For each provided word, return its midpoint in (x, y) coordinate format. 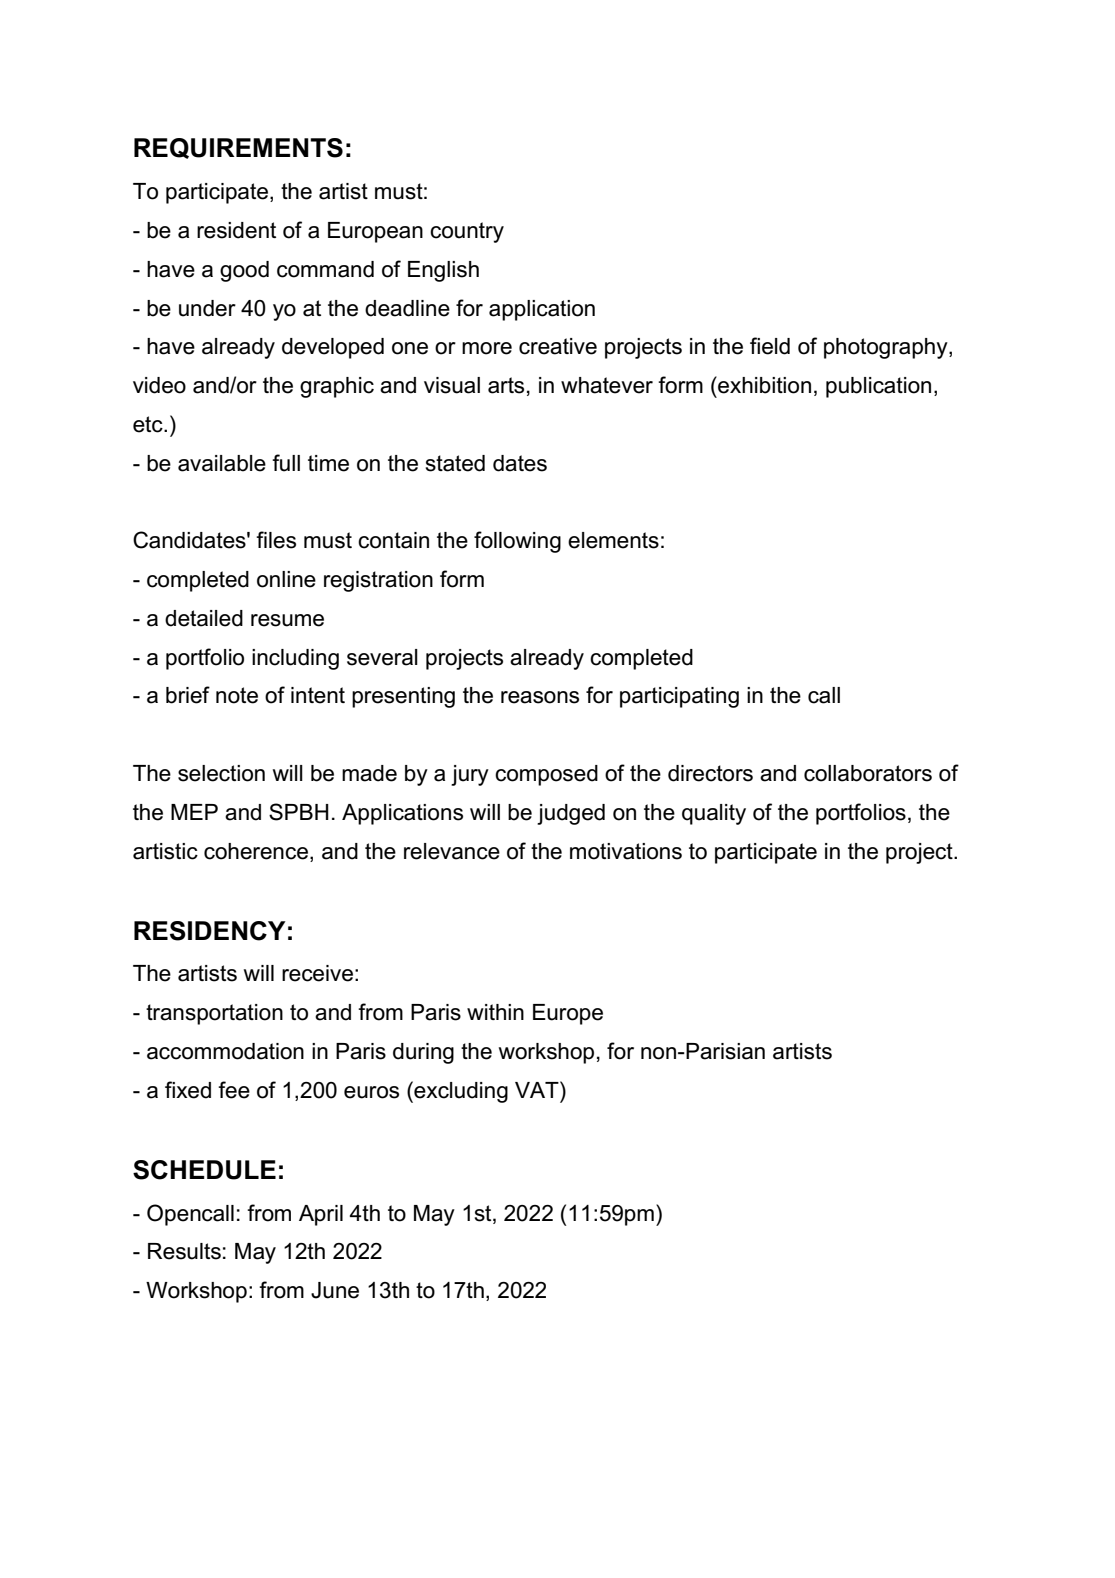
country (467, 232)
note (237, 695)
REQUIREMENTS (238, 148)
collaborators (868, 773)
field (770, 346)
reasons (540, 697)
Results (184, 1251)
